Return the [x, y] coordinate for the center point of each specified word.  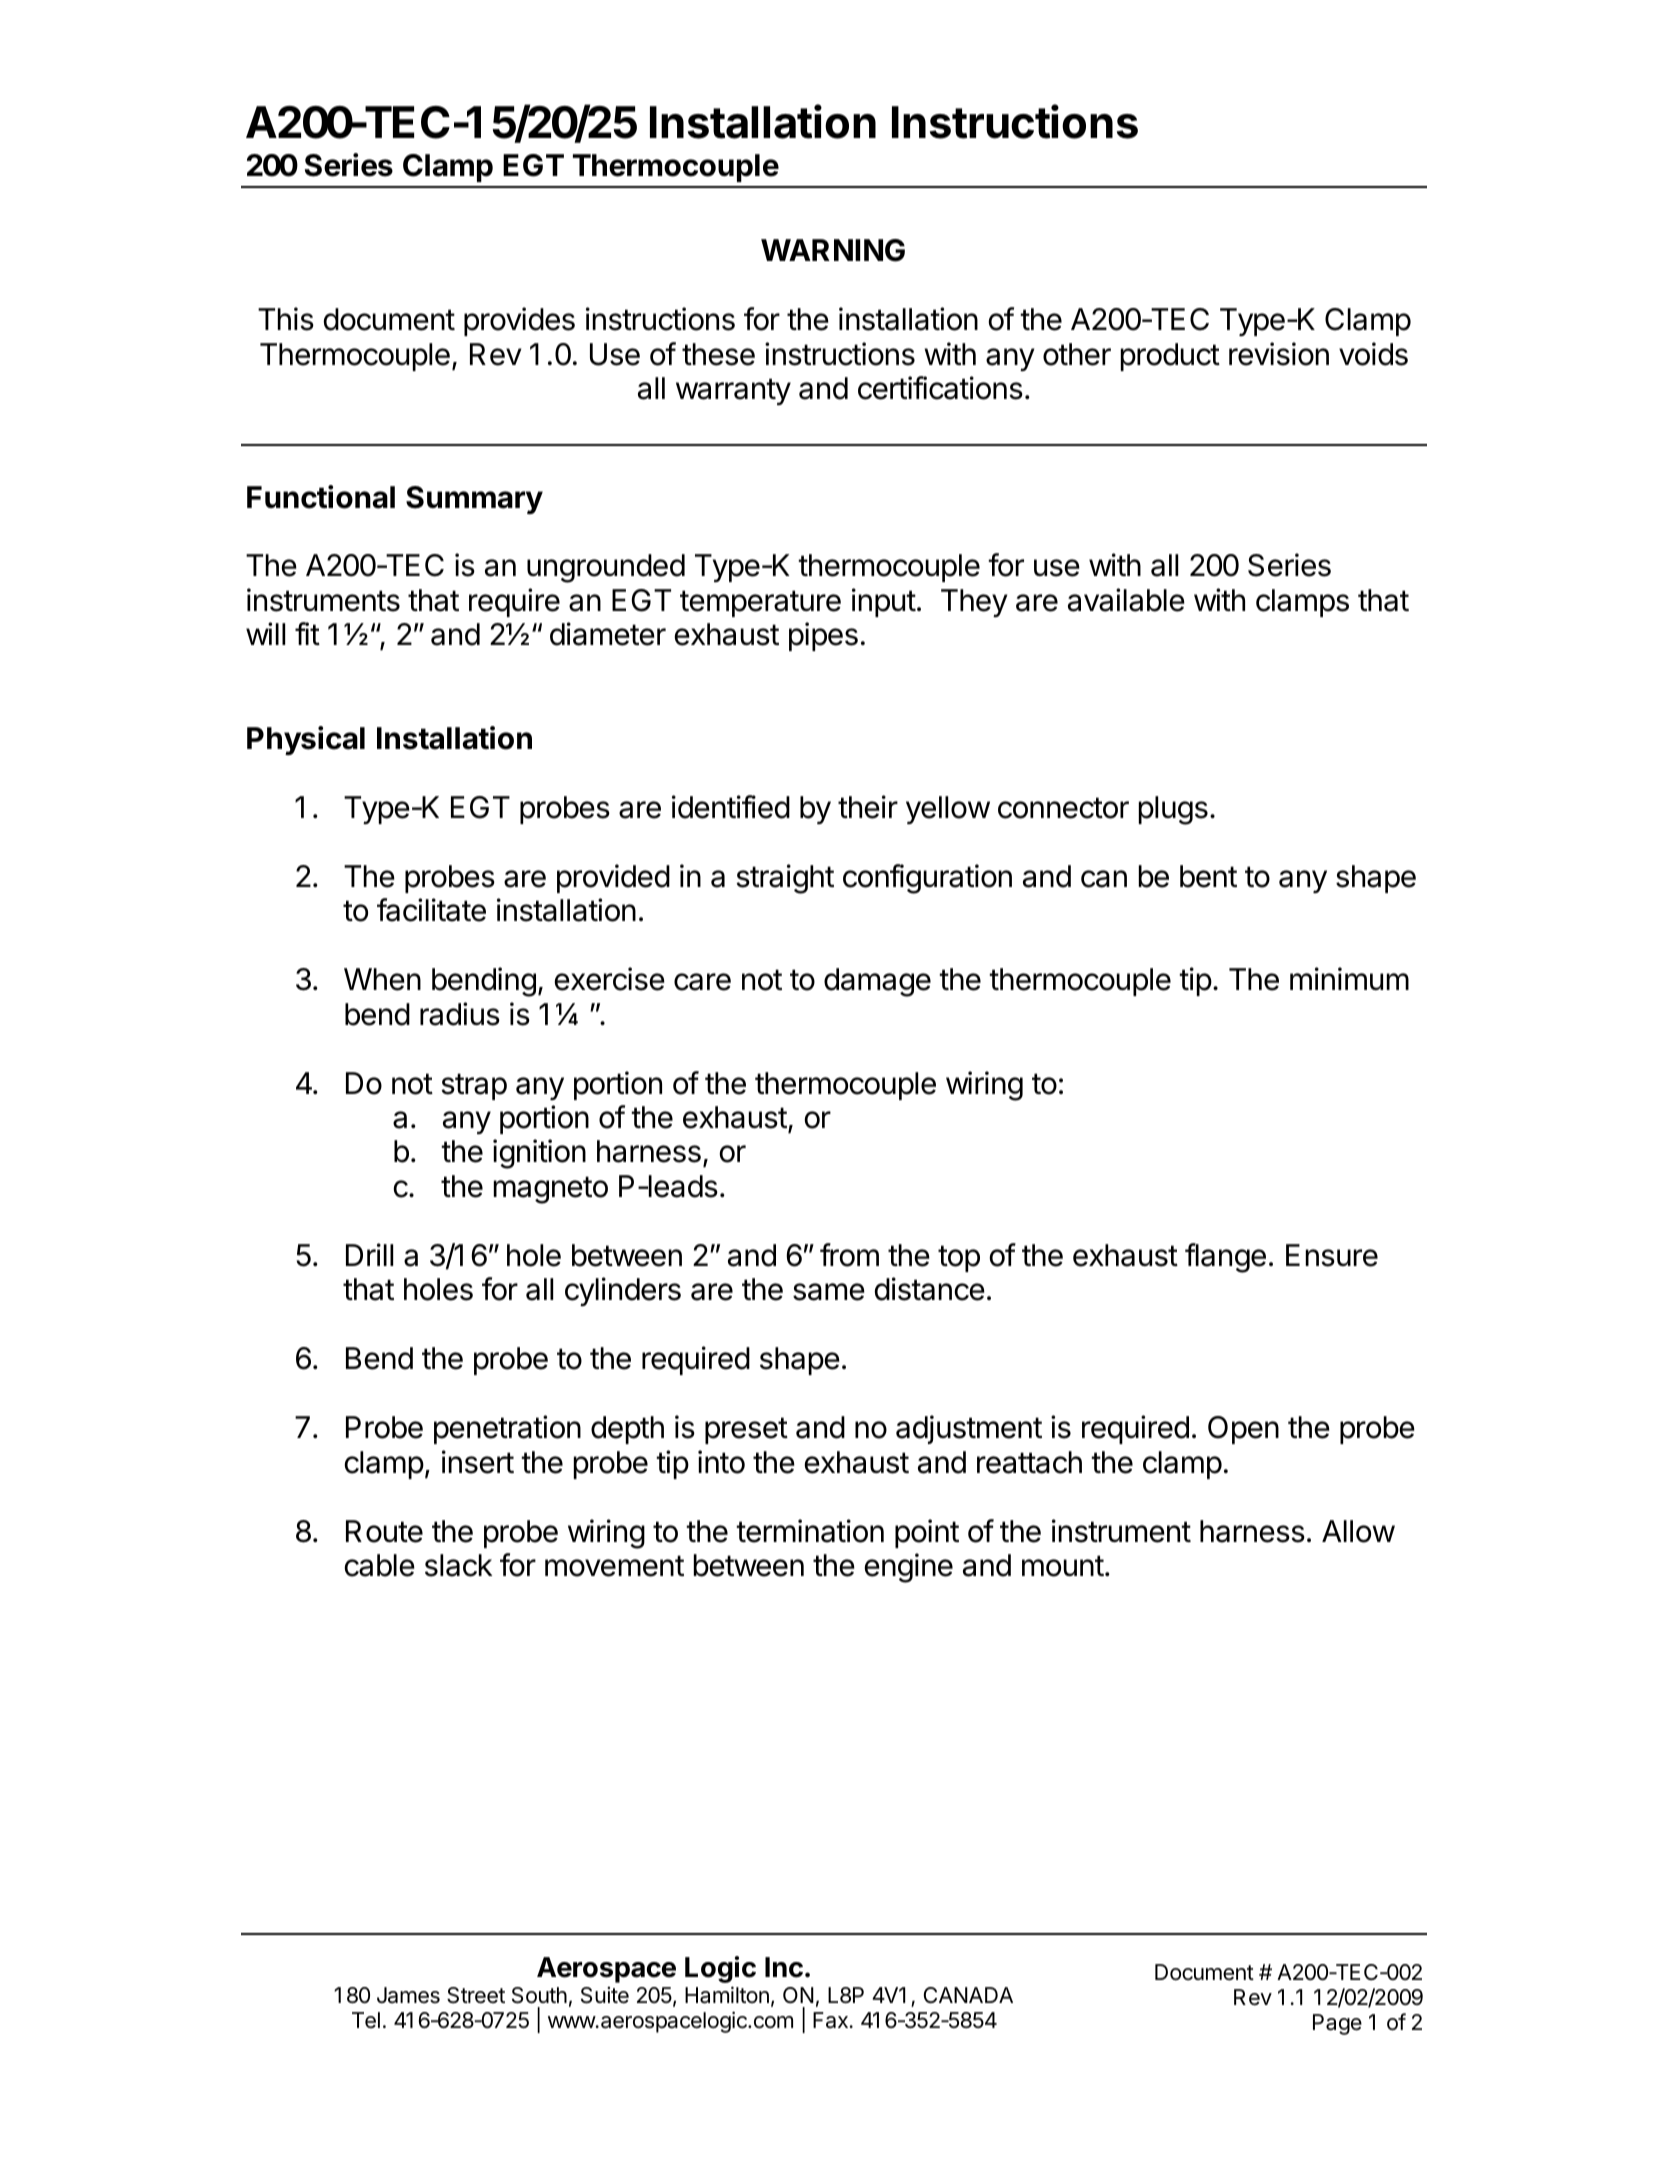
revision [1279, 354]
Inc [784, 1967]
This [286, 319]
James [408, 1995]
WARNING [833, 250]
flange [1225, 1258]
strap [474, 1086]
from [849, 1255]
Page [1337, 2024]
